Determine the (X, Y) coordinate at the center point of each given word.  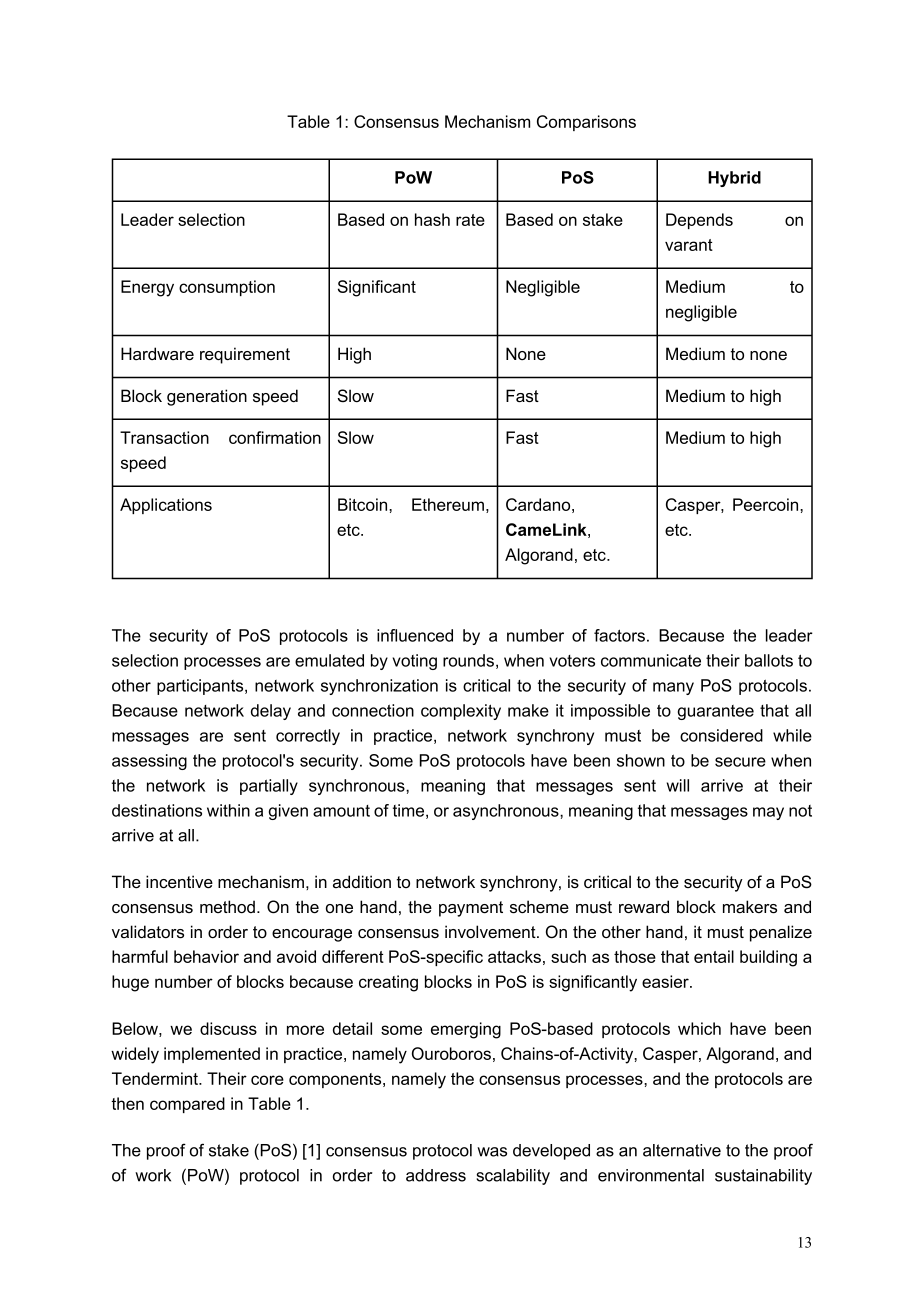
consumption (227, 288)
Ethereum (448, 504)
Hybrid (734, 179)
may (768, 813)
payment (471, 909)
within (228, 810)
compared (187, 1105)
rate (470, 220)
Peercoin (767, 504)
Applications (166, 506)
